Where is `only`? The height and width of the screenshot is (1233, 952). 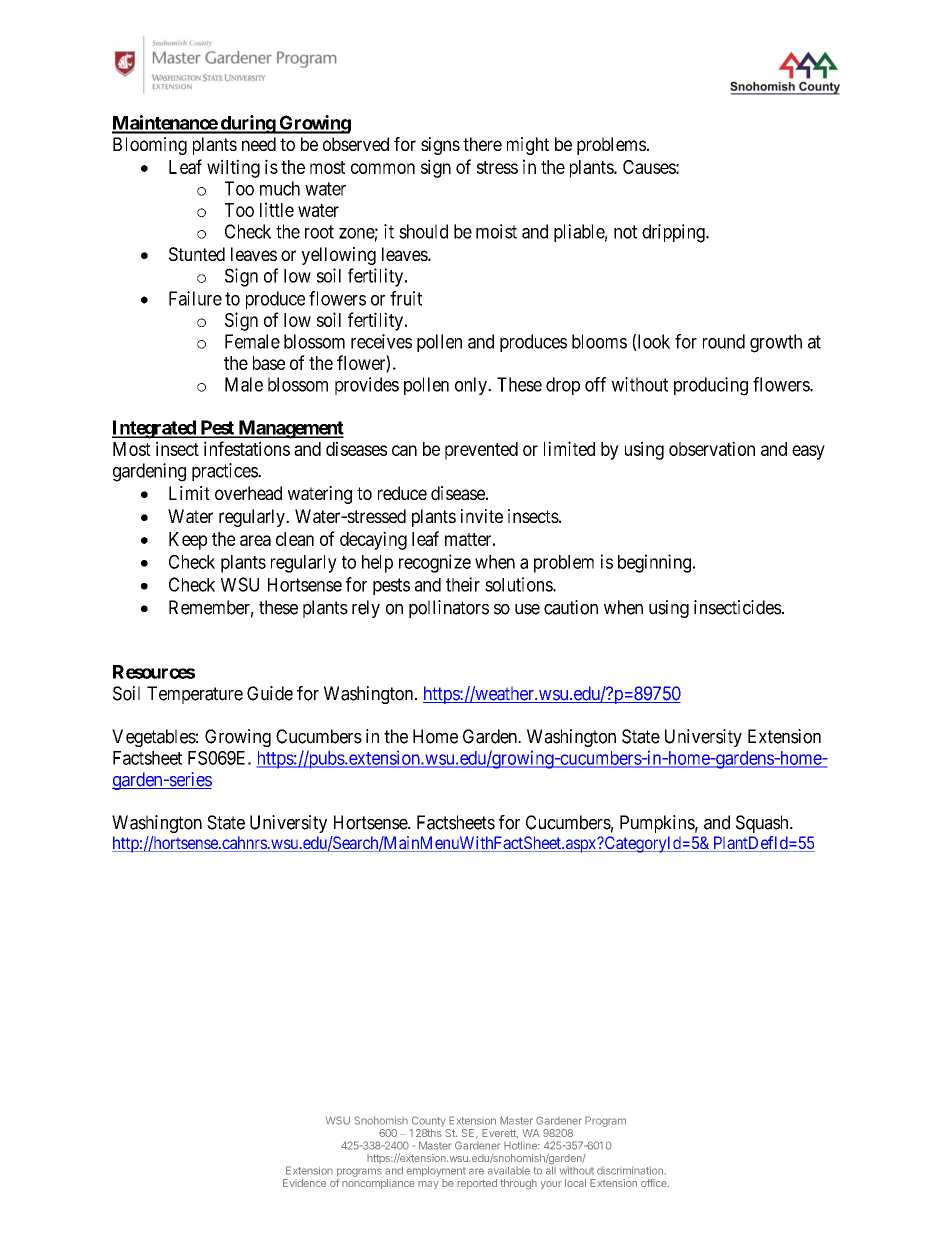 only is located at coordinates (472, 386).
